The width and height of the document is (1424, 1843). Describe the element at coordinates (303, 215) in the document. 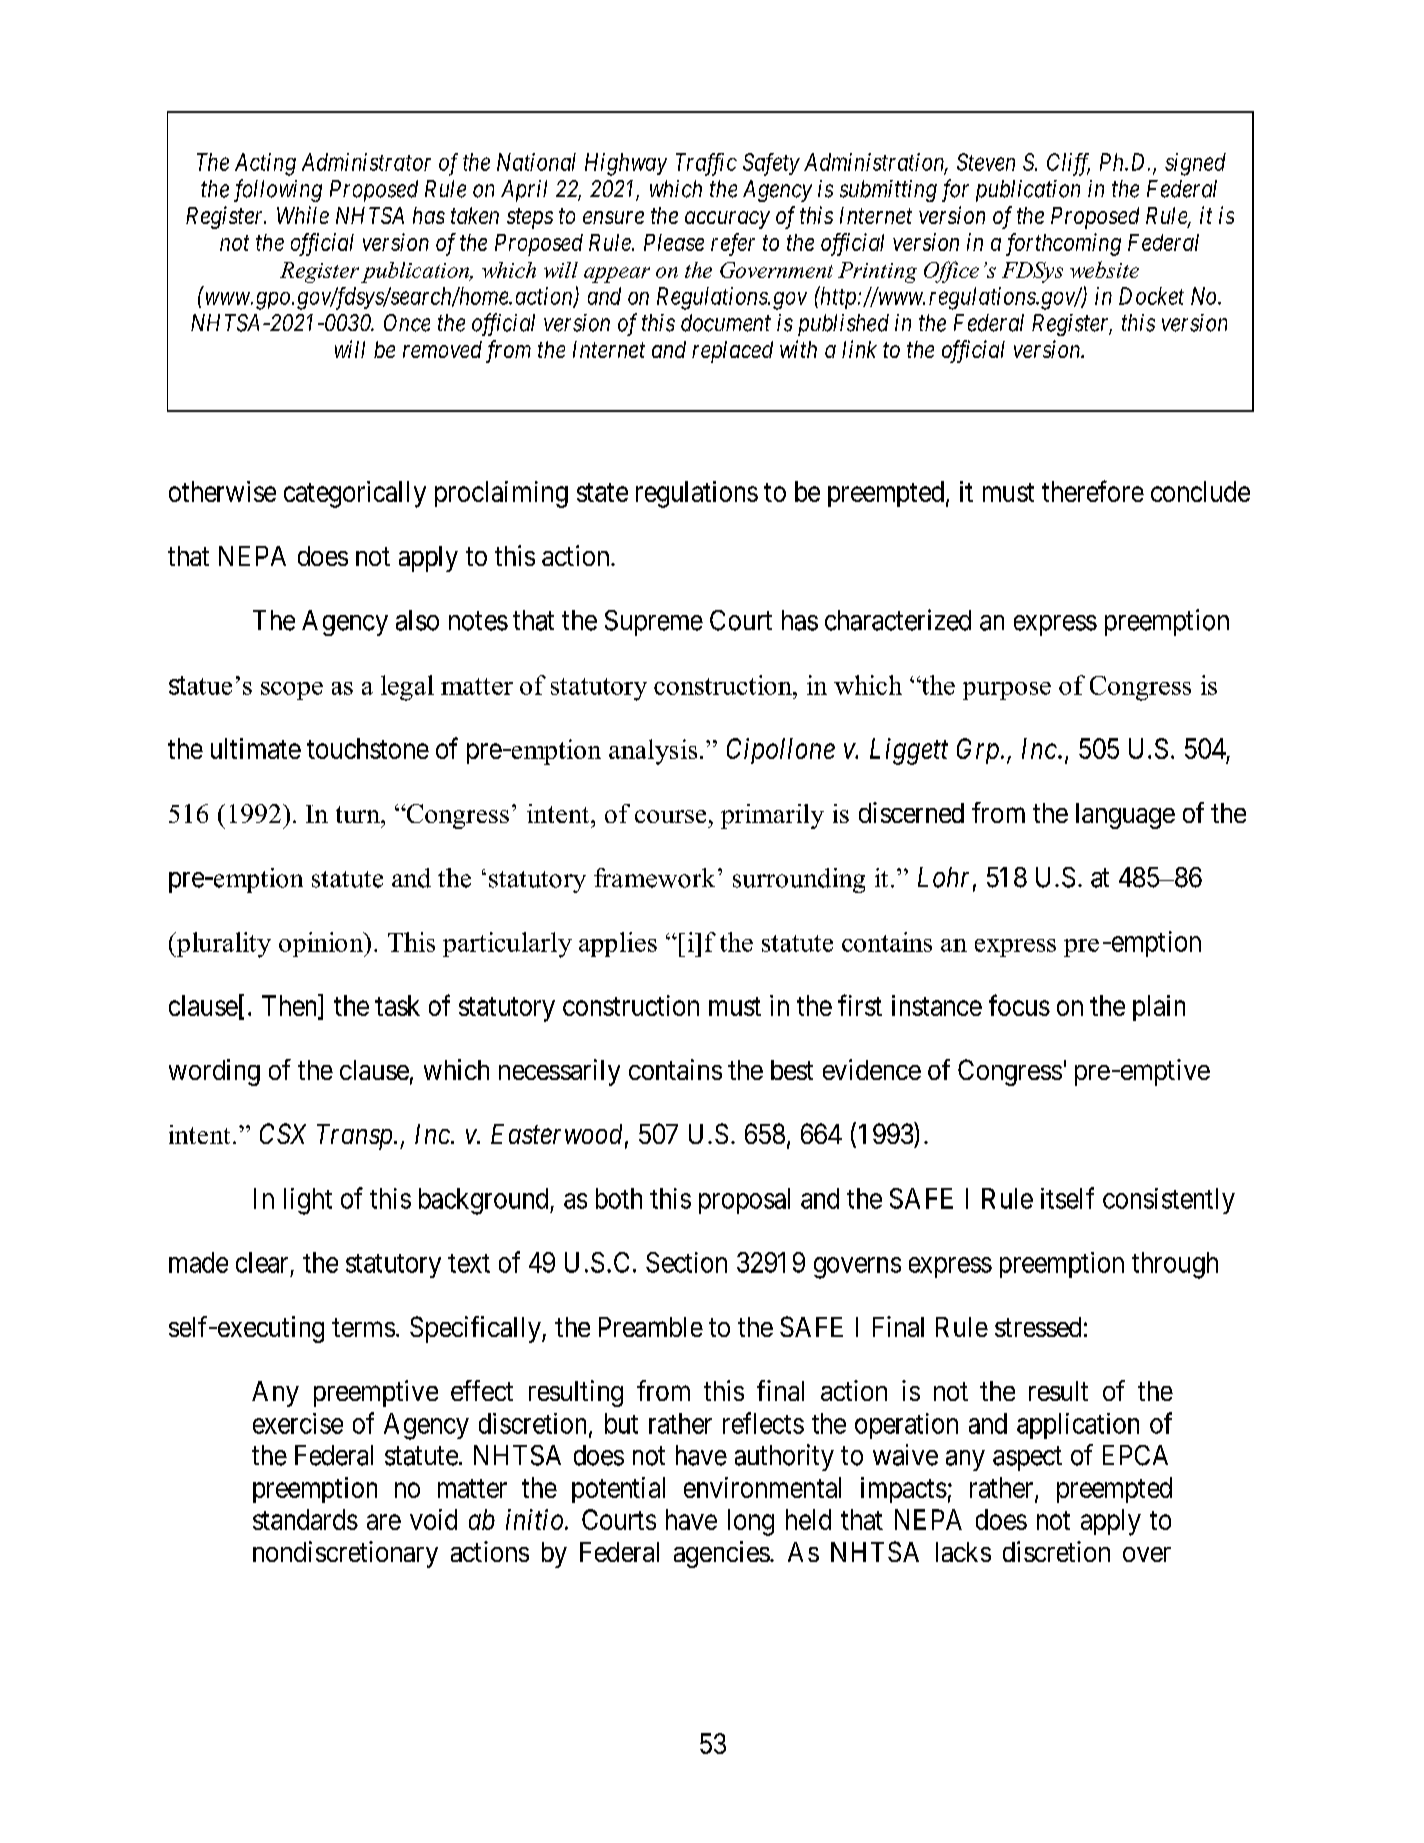

I see `While` at that location.
